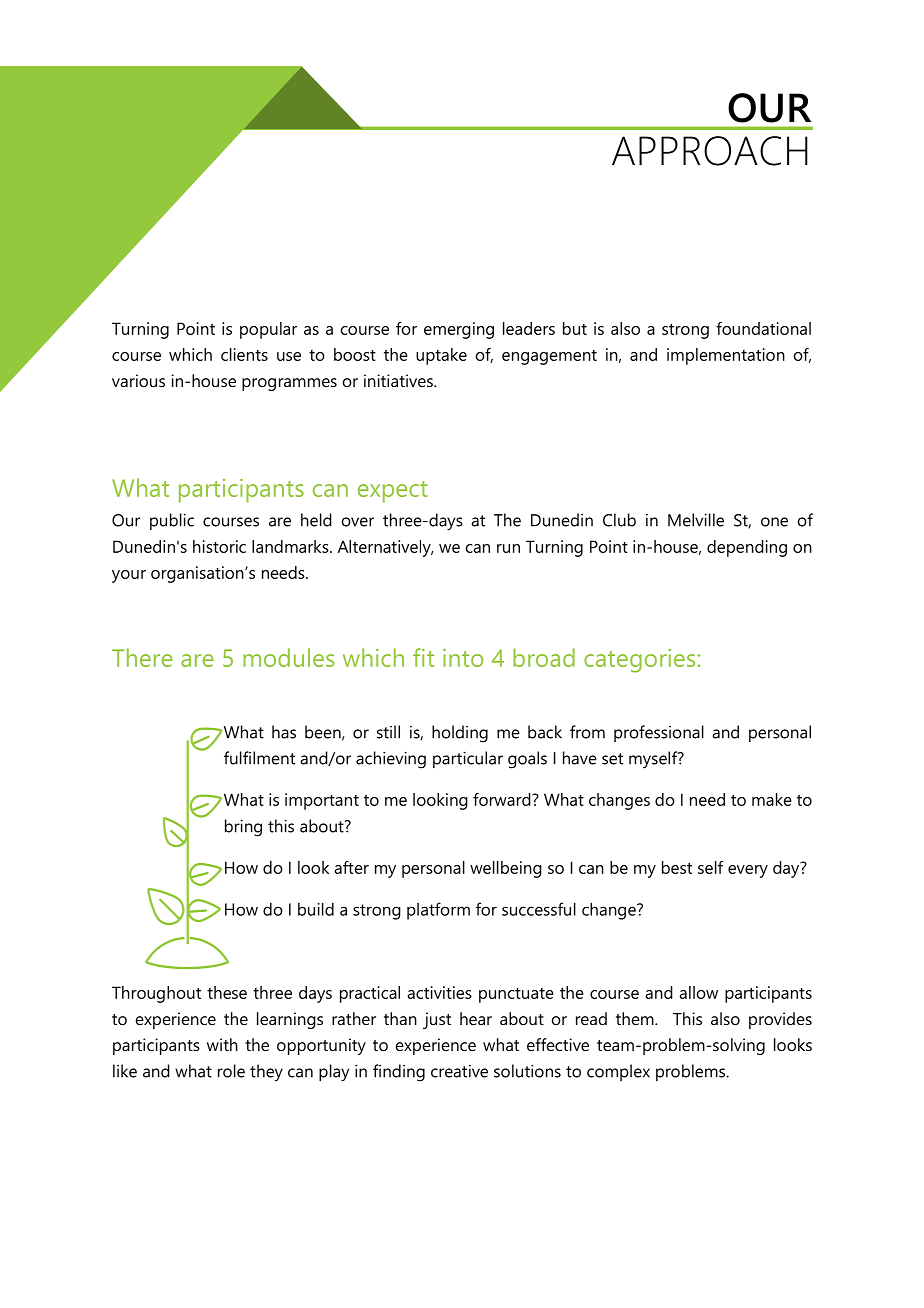 The height and width of the image is (1308, 924). Describe the element at coordinates (508, 548) in the image. I see `run` at that location.
